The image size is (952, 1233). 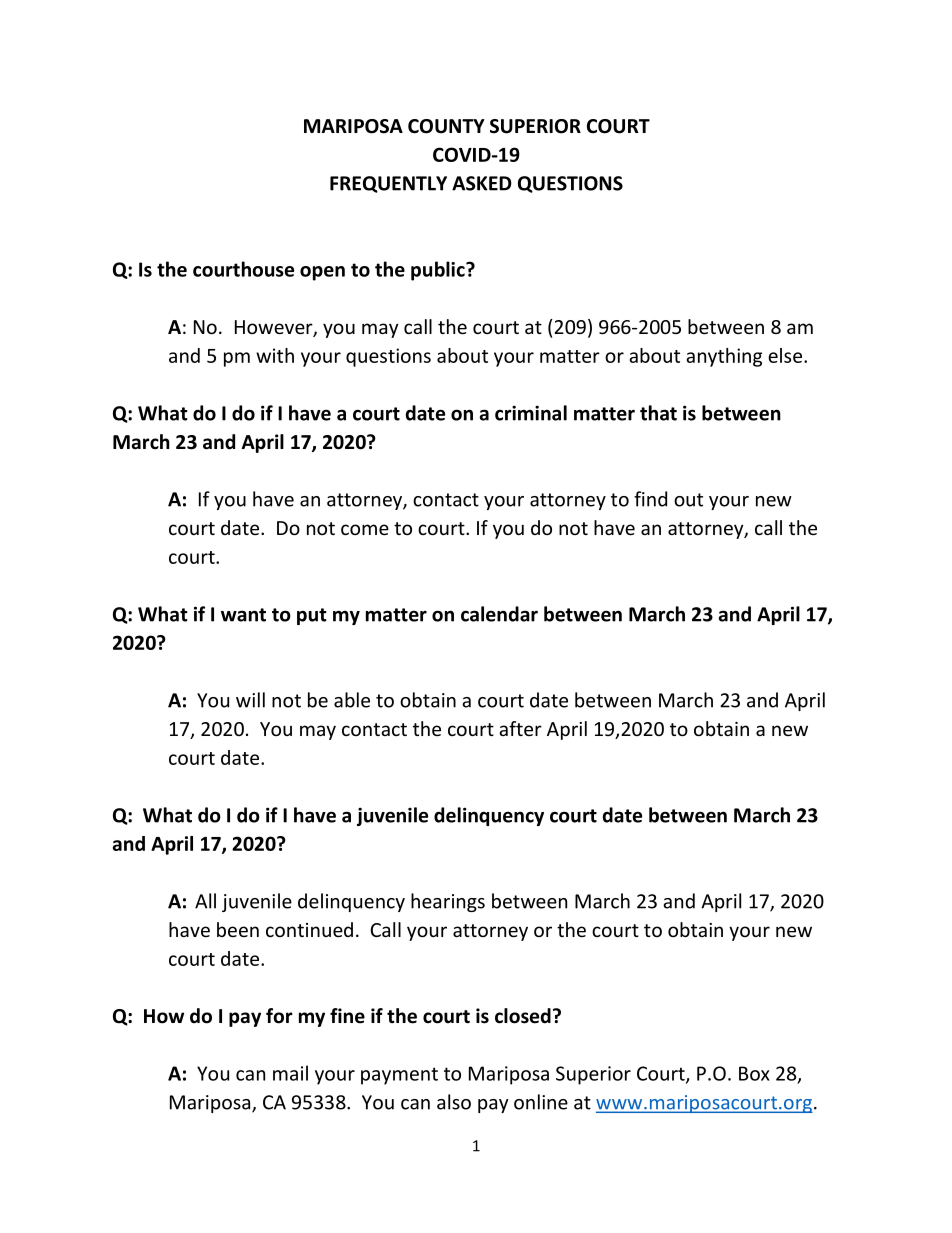 I want to click on criminal, so click(x=531, y=413).
